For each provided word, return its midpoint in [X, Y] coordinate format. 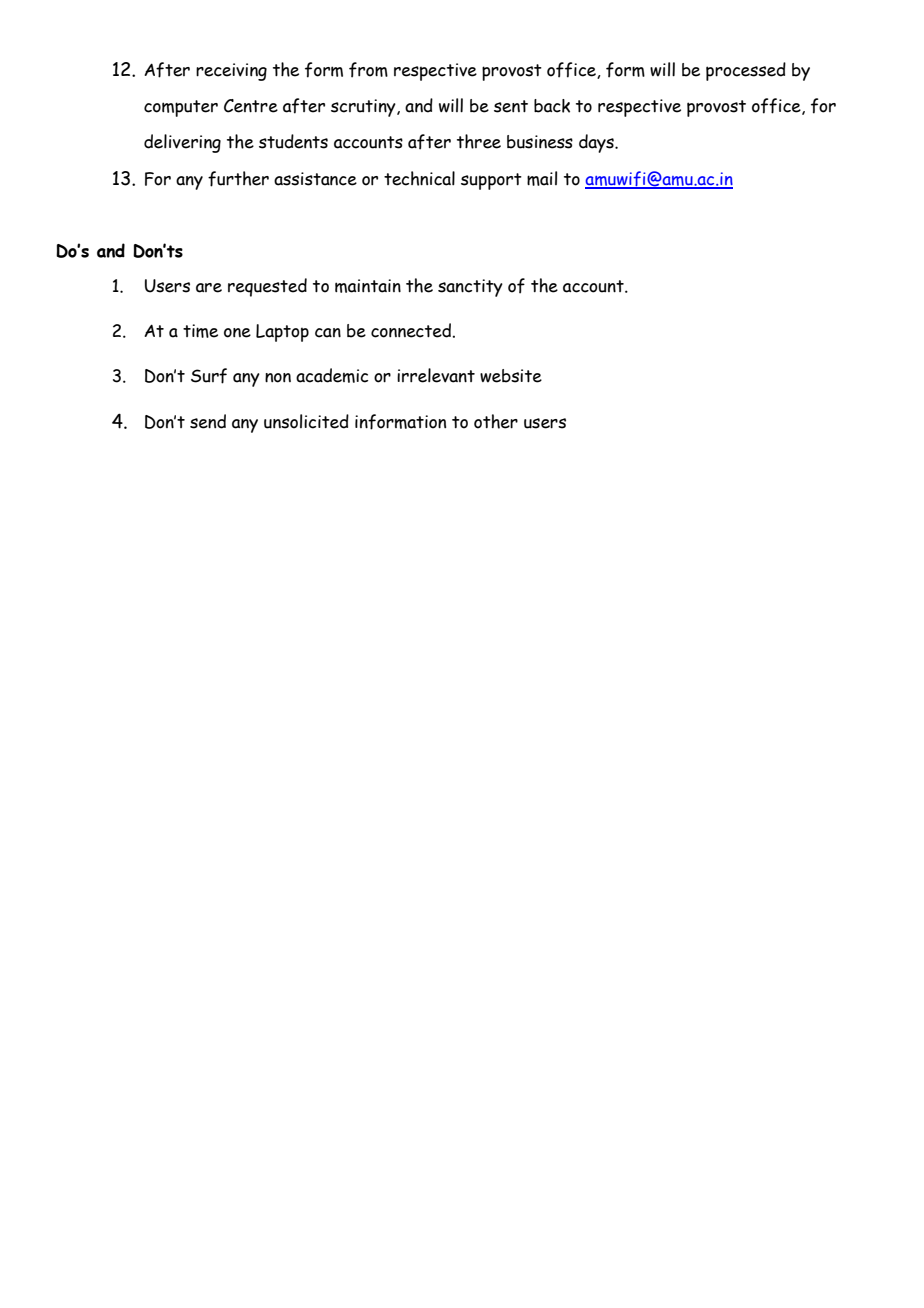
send [208, 421]
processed [746, 71]
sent [511, 106]
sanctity [470, 288]
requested [267, 287]
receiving [231, 72]
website [511, 376]
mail [542, 178]
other [496, 421]
